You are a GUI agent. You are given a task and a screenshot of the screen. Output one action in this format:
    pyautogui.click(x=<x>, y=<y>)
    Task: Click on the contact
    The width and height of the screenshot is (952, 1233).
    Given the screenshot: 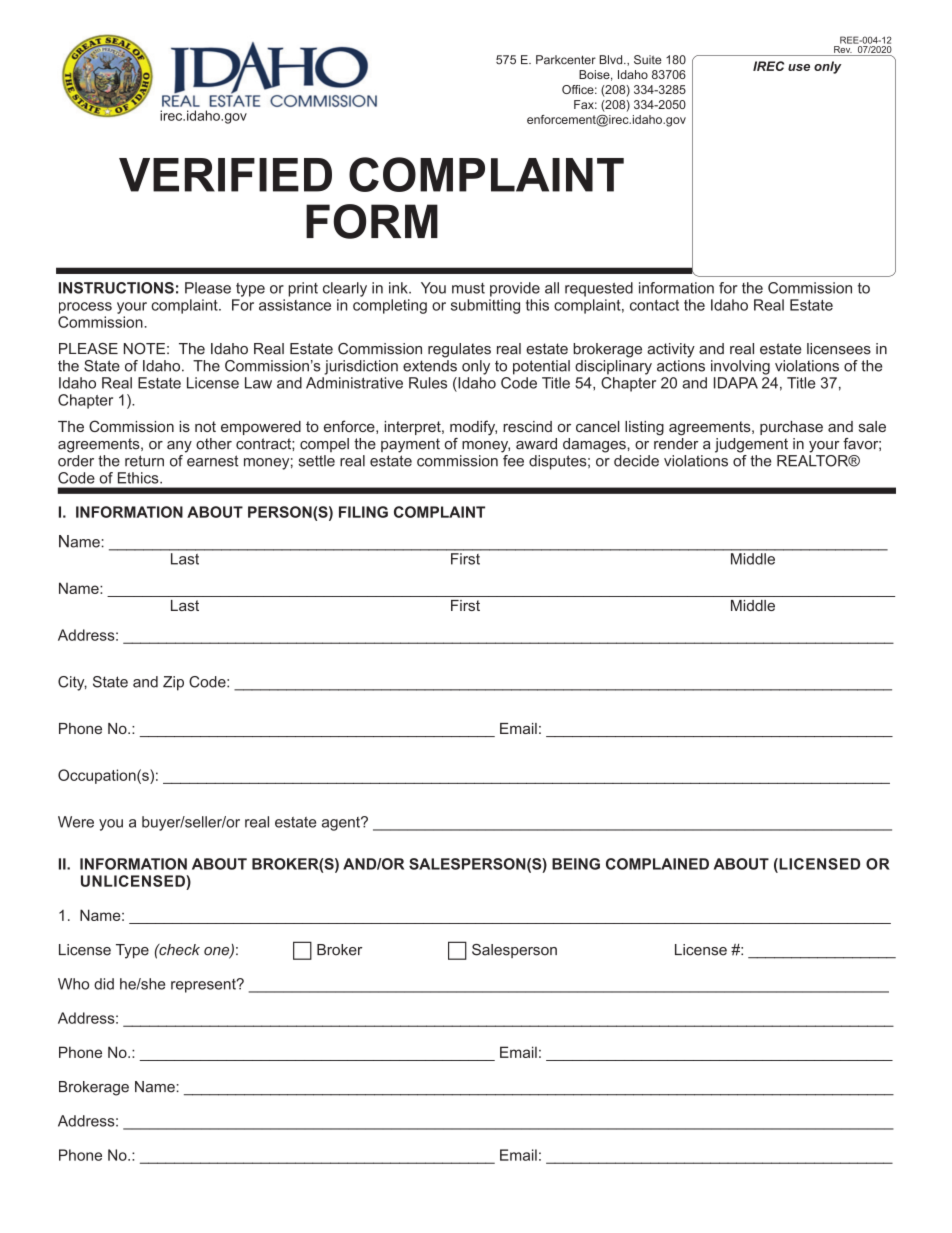 What is the action you would take?
    pyautogui.click(x=654, y=305)
